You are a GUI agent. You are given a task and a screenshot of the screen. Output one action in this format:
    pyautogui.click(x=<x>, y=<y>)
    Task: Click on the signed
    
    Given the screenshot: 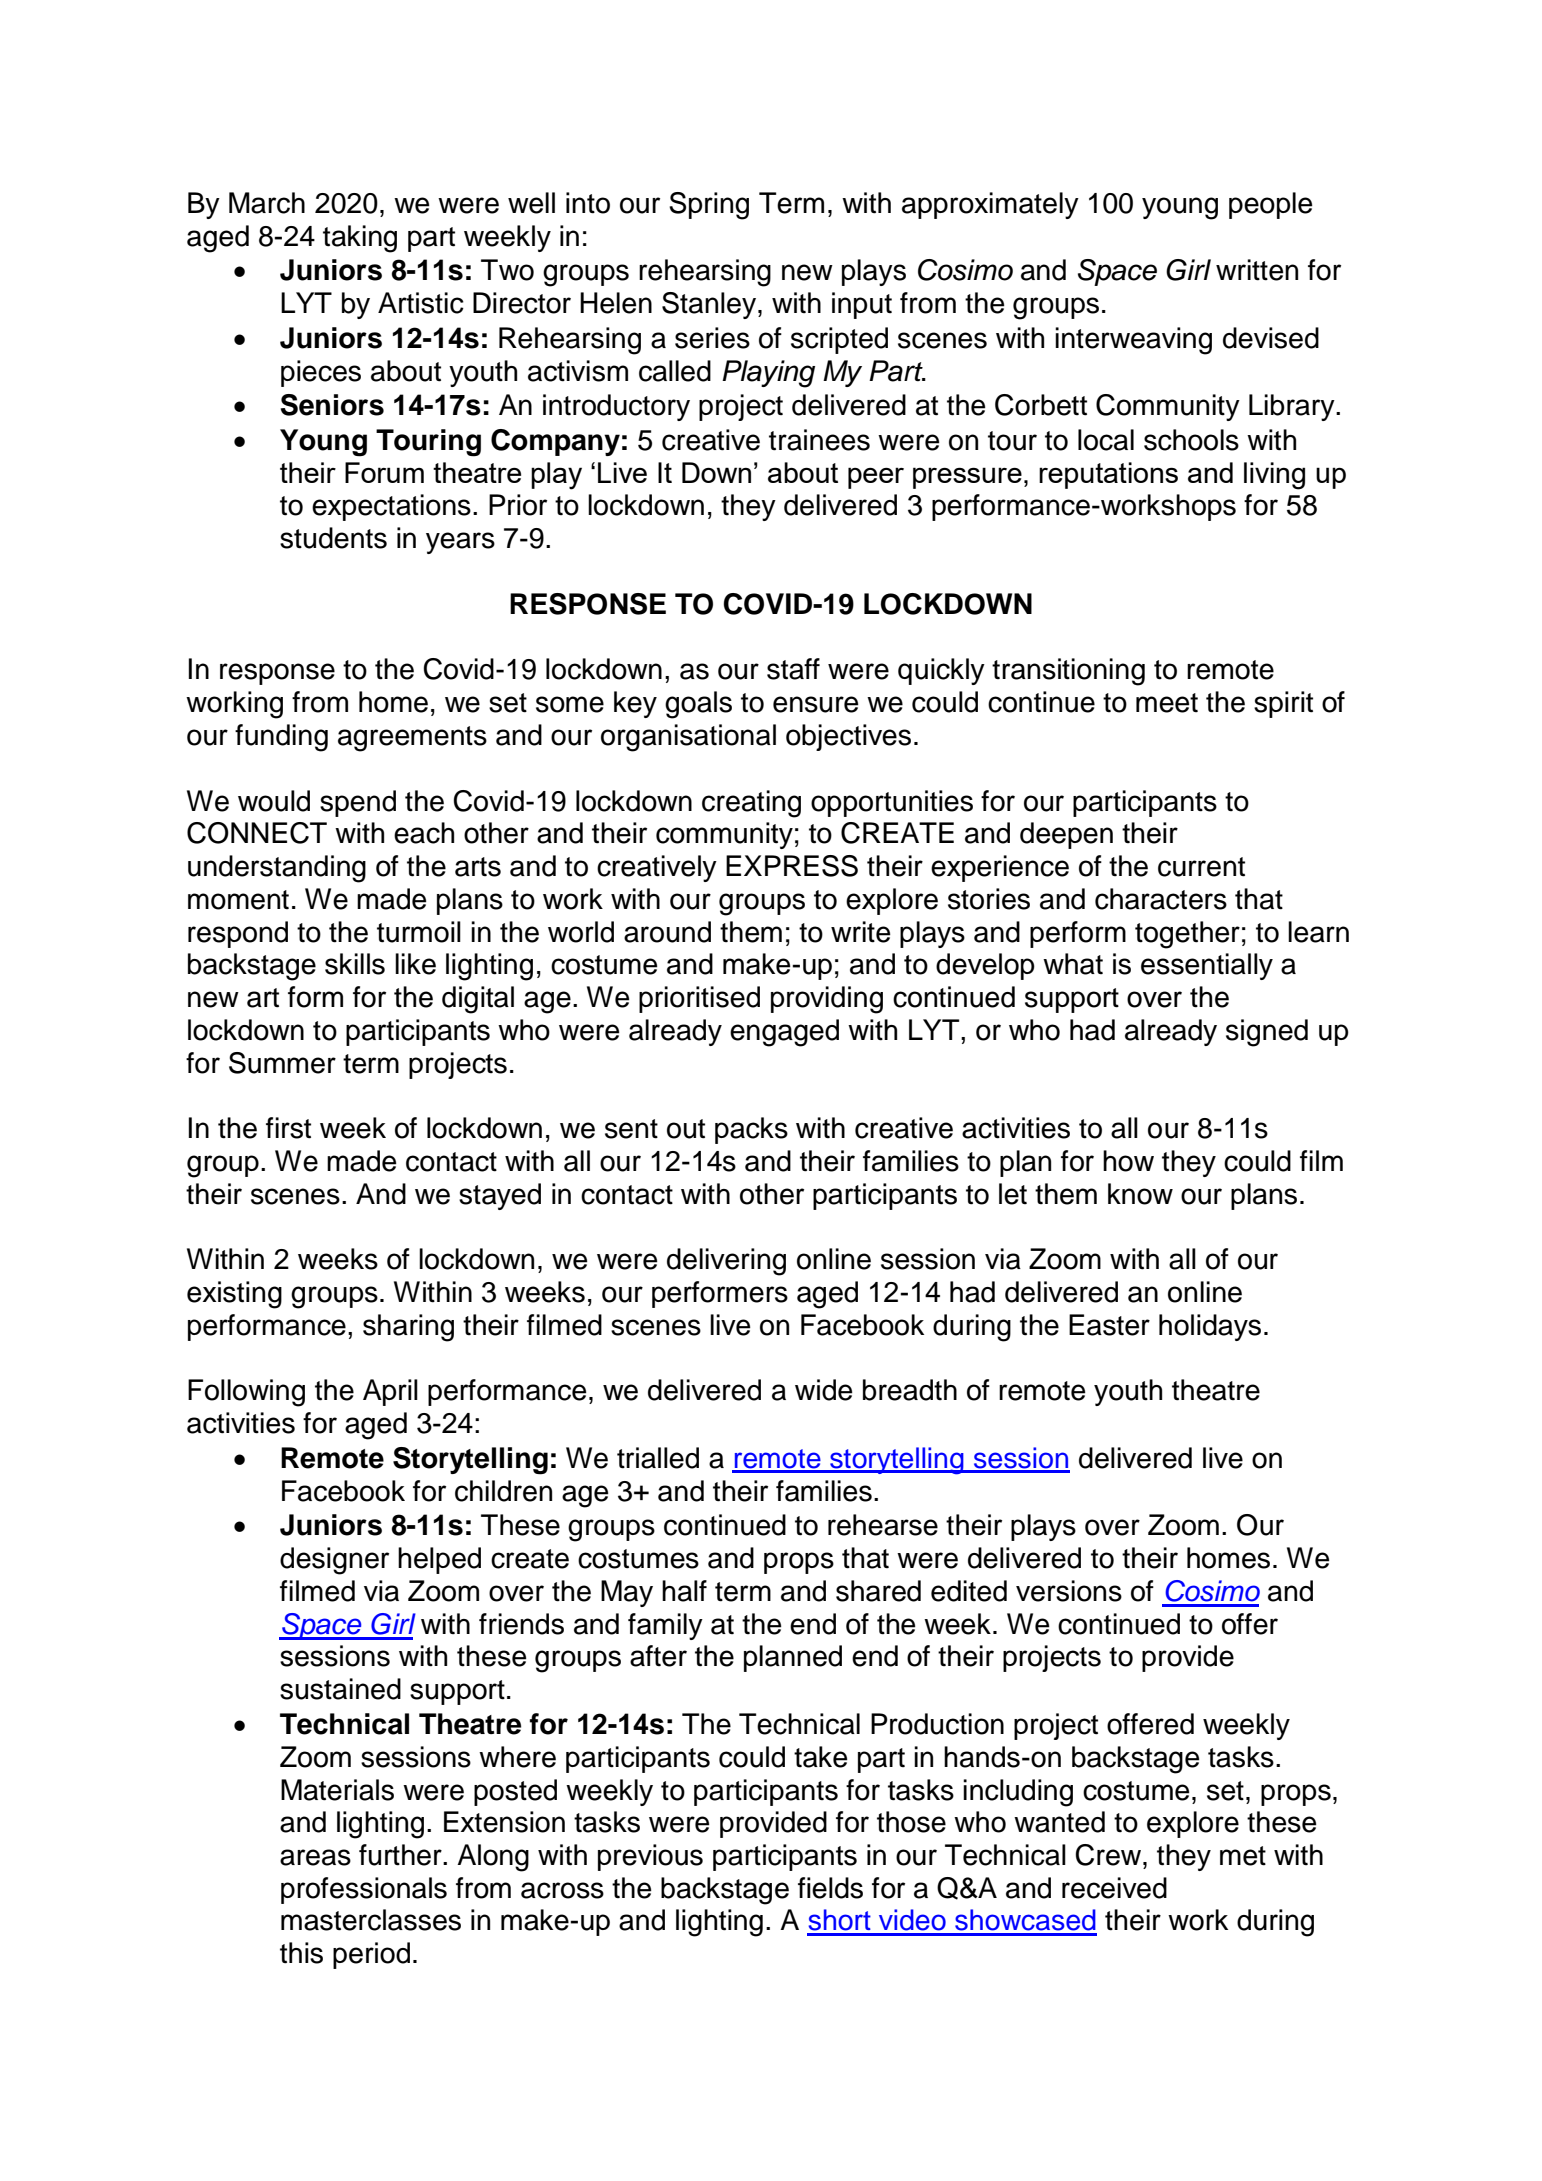 What is the action you would take?
    pyautogui.click(x=1267, y=1033)
